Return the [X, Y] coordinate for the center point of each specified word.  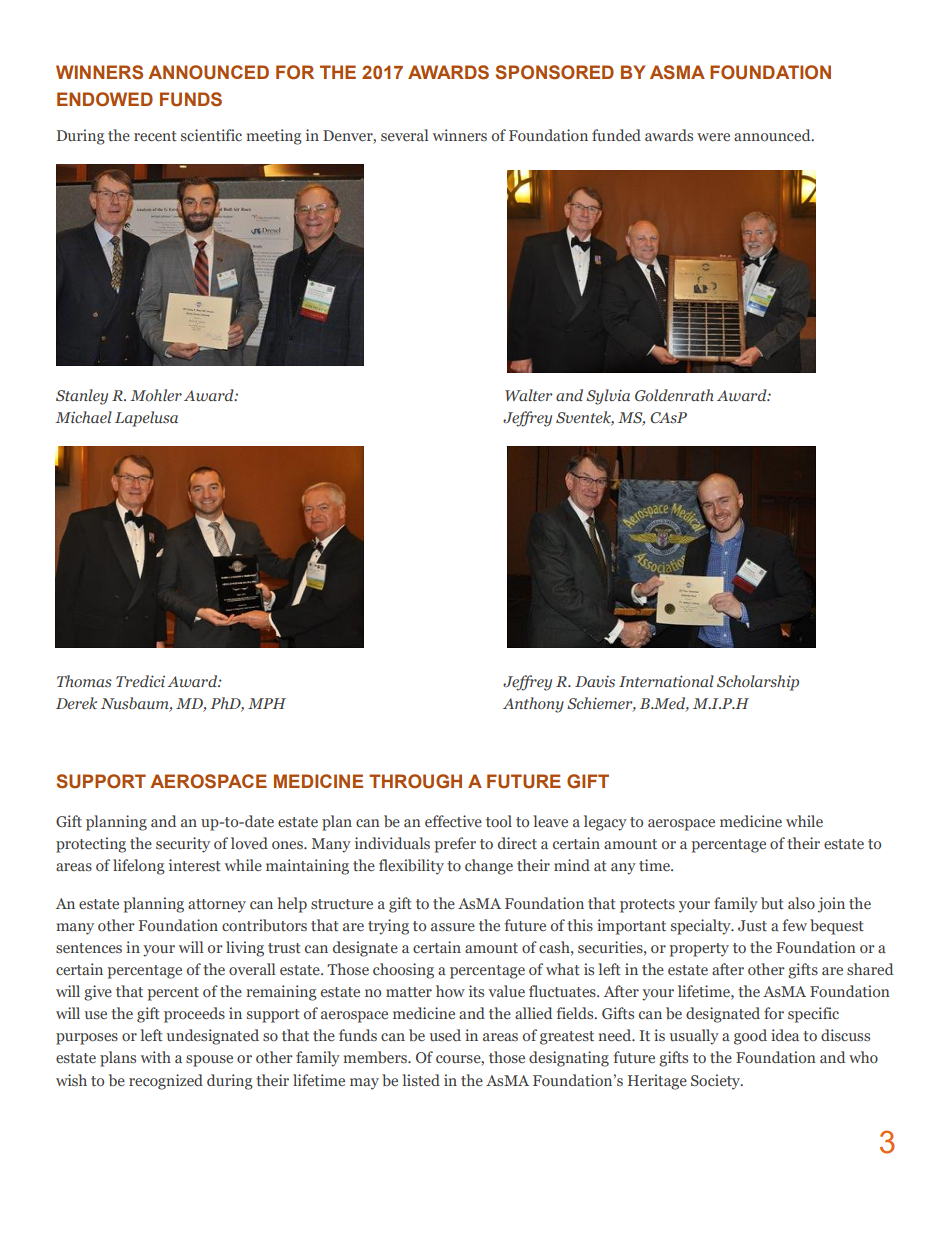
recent [155, 136]
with [156, 1057]
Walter [529, 395]
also [801, 903]
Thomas [84, 681]
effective [453, 821]
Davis [595, 681]
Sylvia [608, 397]
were [713, 137]
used [445, 1035]
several [404, 135]
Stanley [82, 397]
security [183, 845]
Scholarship [758, 683]
